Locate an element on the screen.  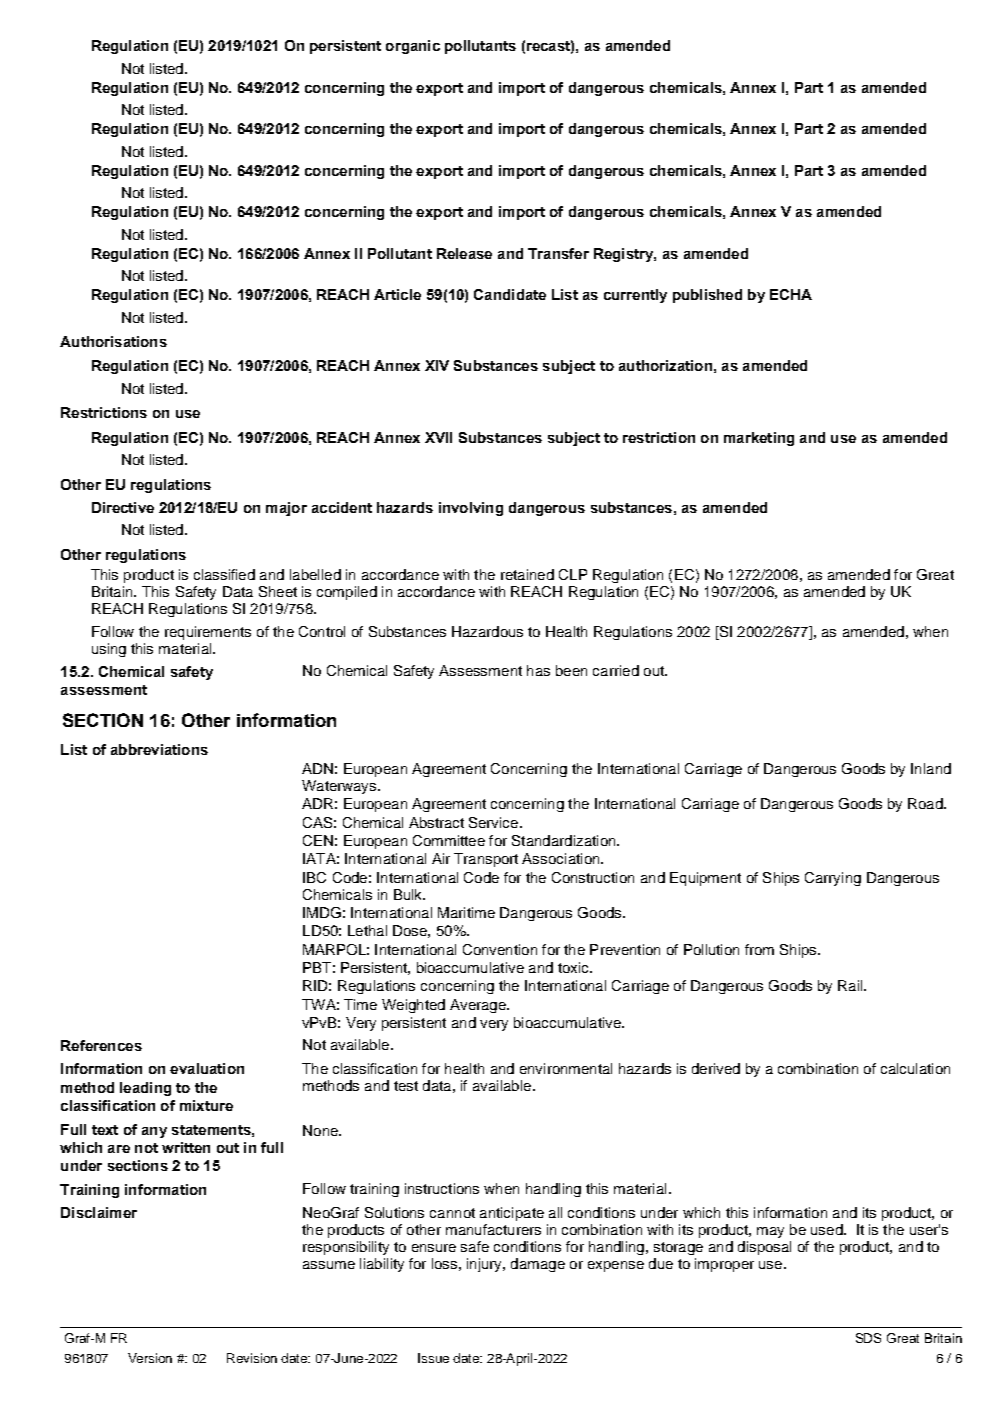
organic is located at coordinates (413, 47).
